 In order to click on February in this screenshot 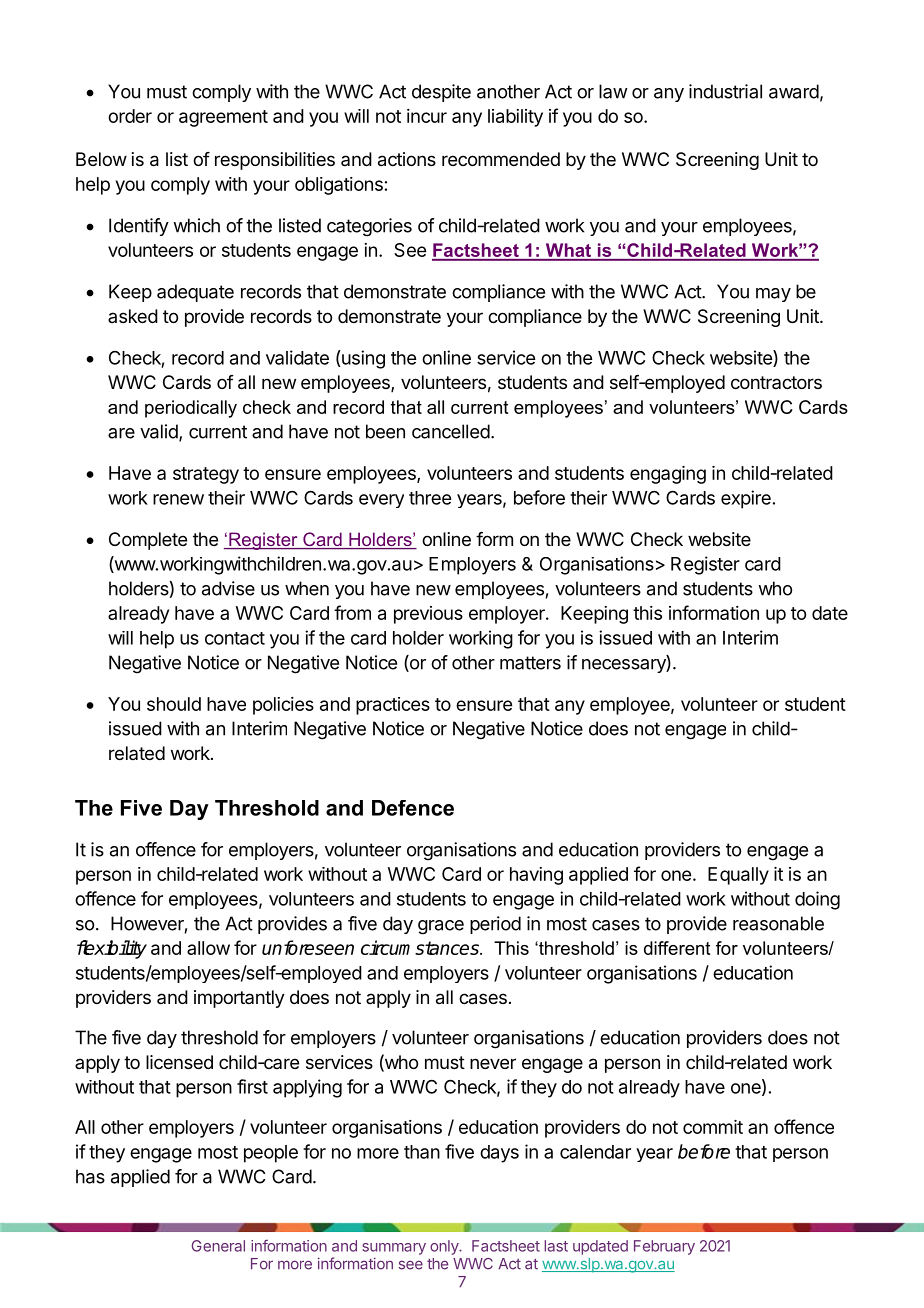, I will do `click(664, 1247)`.
